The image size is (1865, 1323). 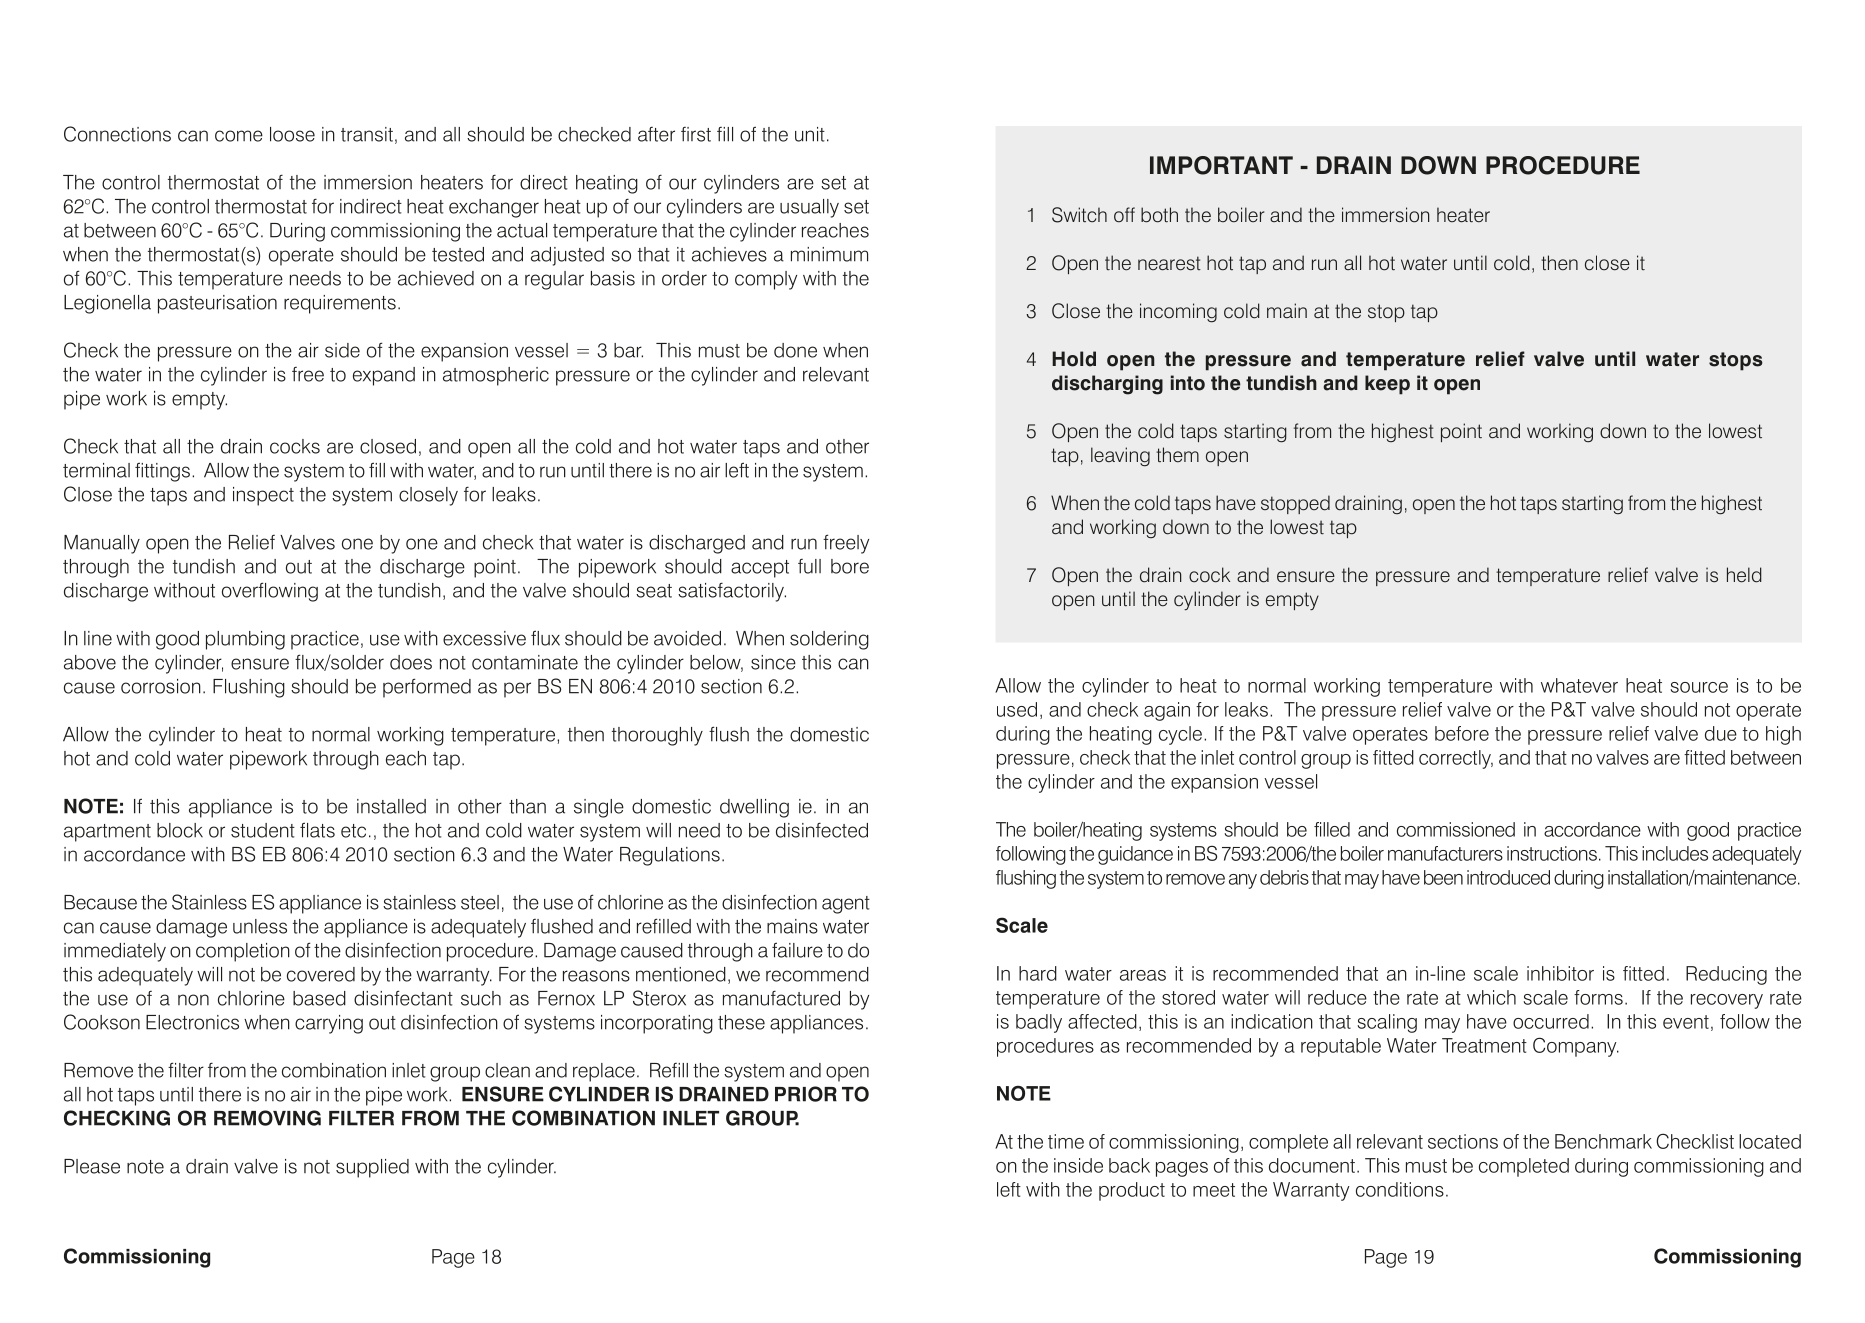 I want to click on supplied, so click(x=372, y=1168).
